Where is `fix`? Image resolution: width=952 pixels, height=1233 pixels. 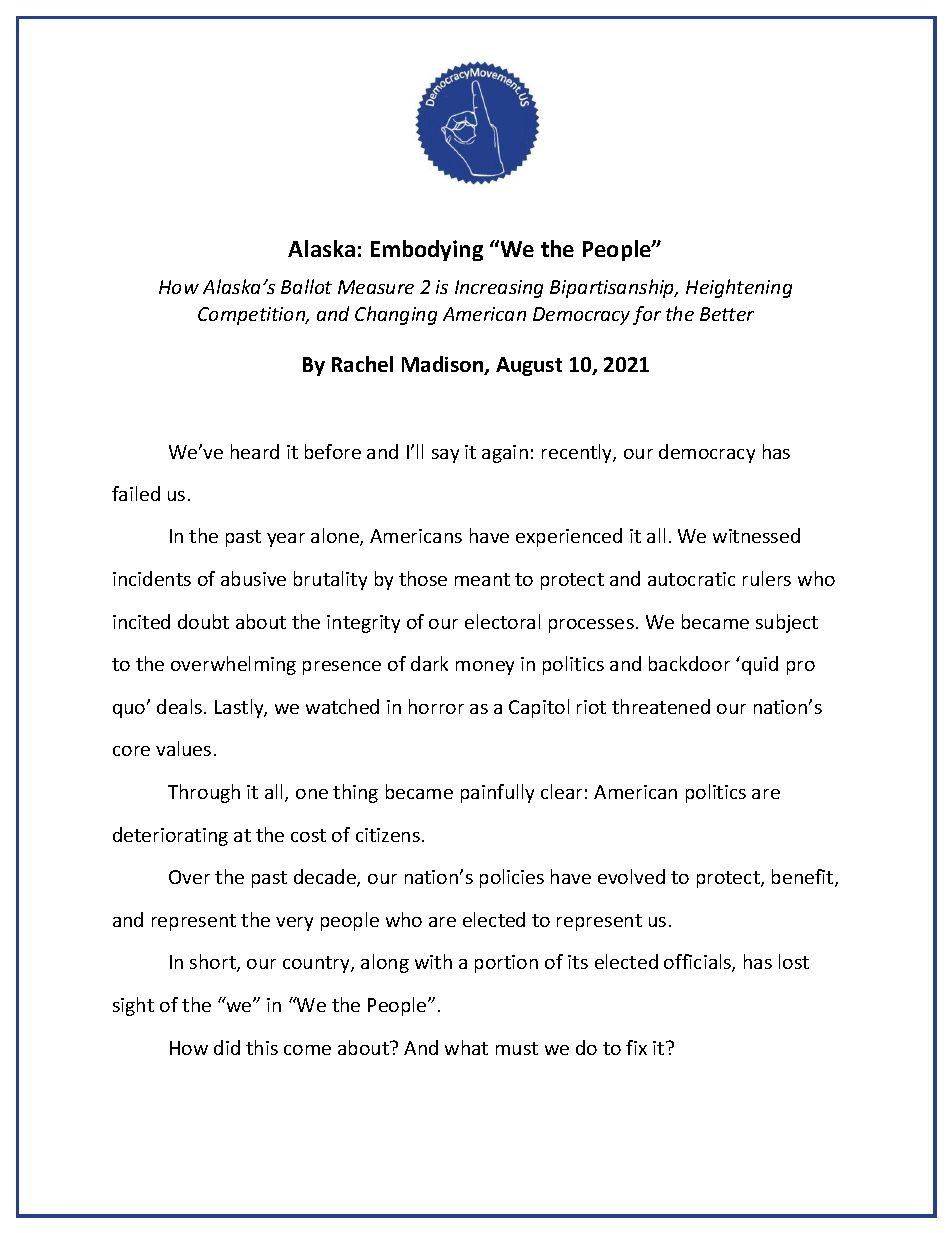
fix is located at coordinates (636, 1047).
